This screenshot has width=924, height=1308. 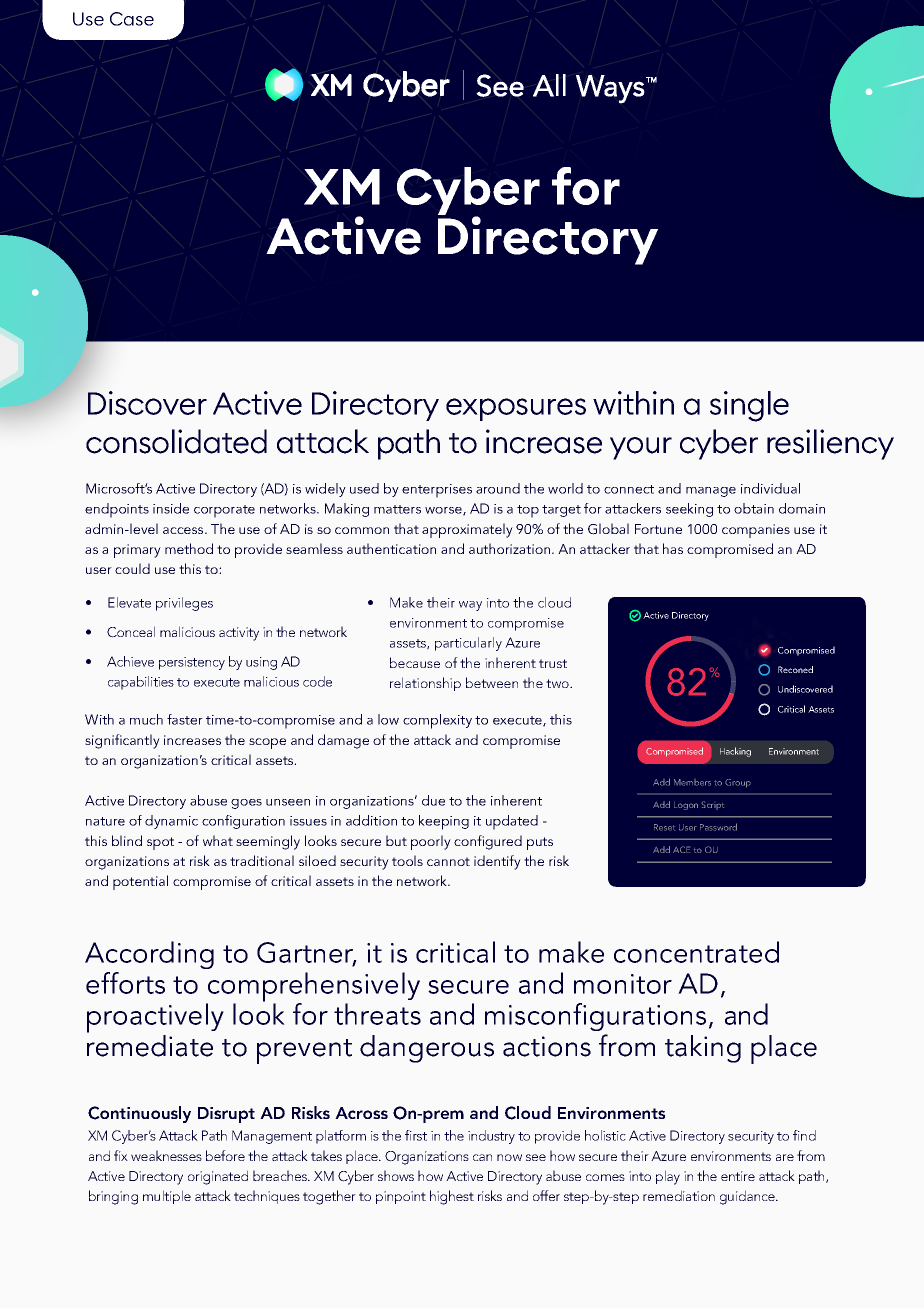 What do you see at coordinates (749, 406) in the screenshot?
I see `single` at bounding box center [749, 406].
